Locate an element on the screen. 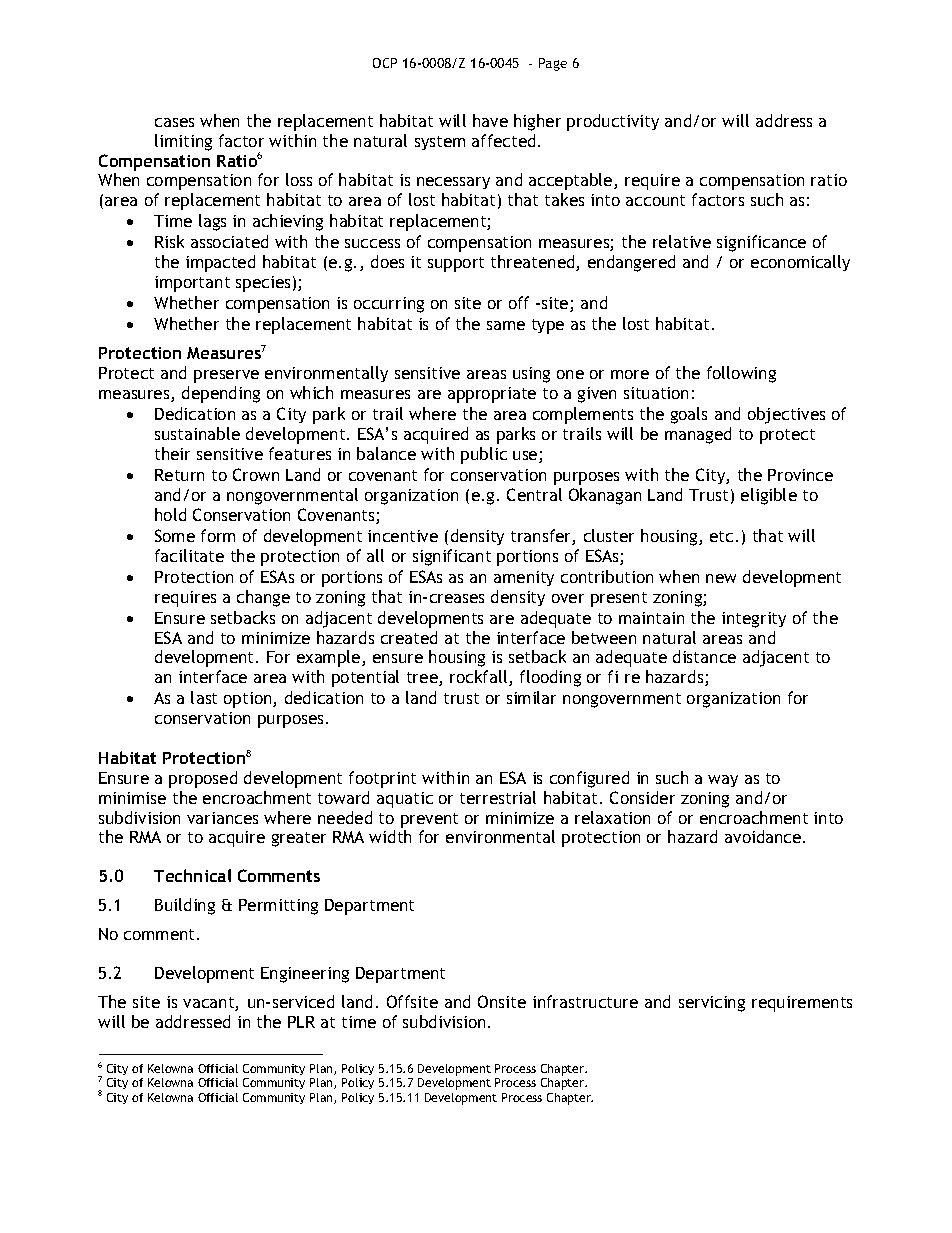  support is located at coordinates (456, 264).
